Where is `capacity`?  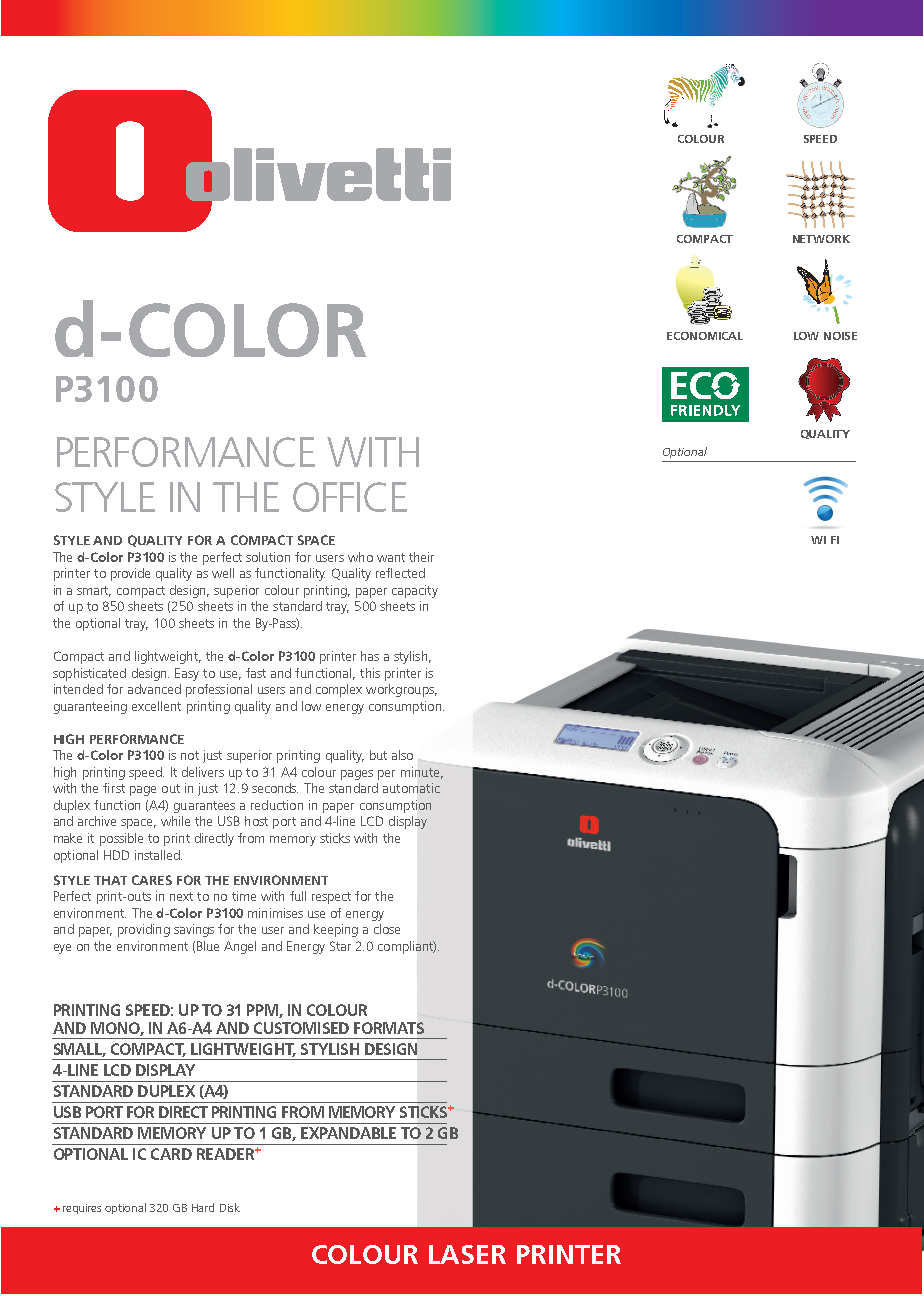
capacity is located at coordinates (415, 591).
